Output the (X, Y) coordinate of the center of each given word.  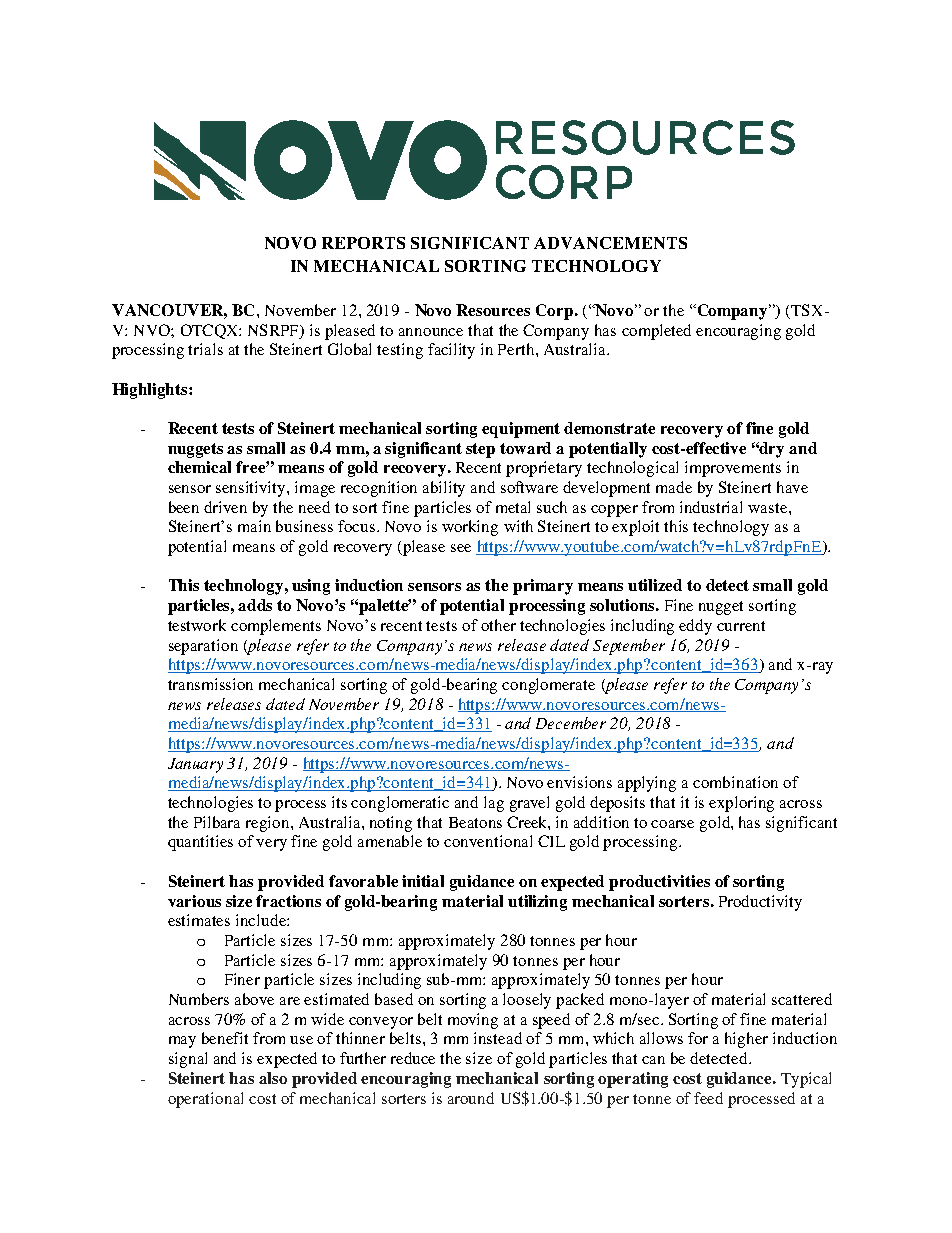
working (470, 528)
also (273, 1078)
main (254, 526)
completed (656, 332)
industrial (711, 507)
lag (494, 804)
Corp (556, 312)
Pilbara (217, 822)
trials (205, 349)
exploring (741, 804)
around (471, 1098)
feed (708, 1098)
